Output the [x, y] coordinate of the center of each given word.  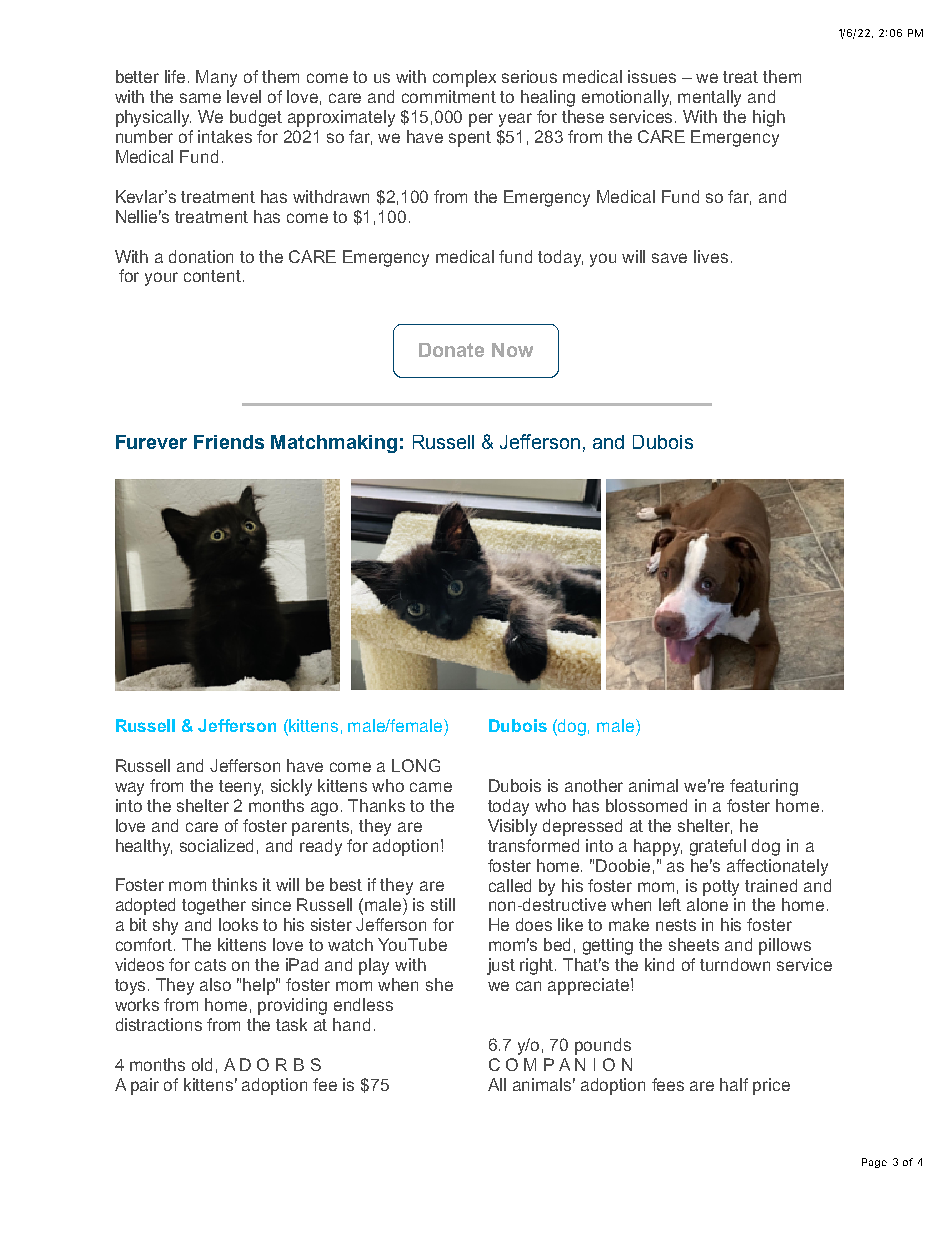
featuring [764, 787]
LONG [416, 765]
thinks [234, 884]
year [515, 120]
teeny [241, 788]
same [200, 98]
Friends [229, 442]
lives [711, 256]
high [769, 118]
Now [512, 350]
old [202, 1064]
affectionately [777, 867]
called [510, 885]
